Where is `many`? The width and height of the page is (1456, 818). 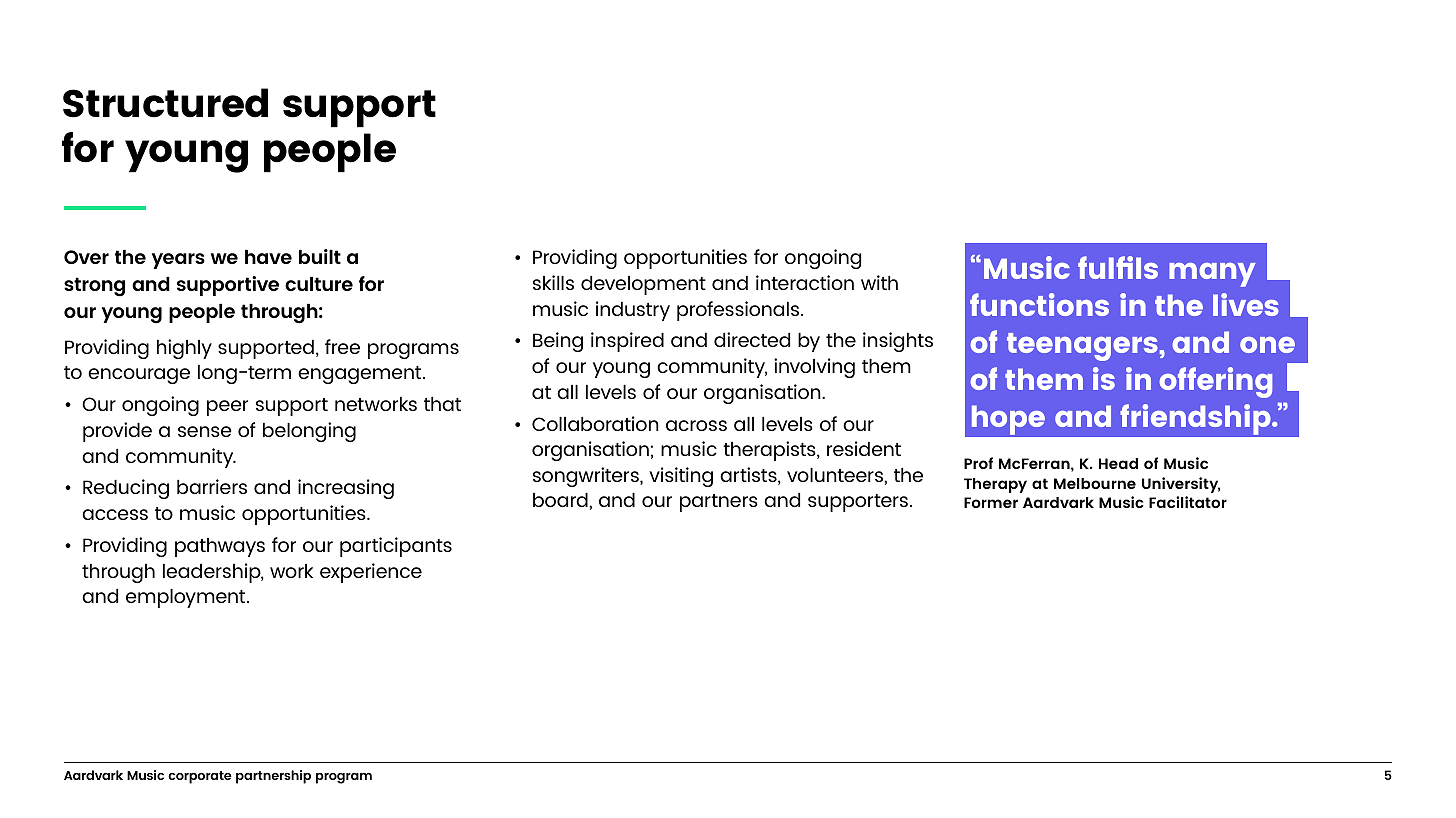 many is located at coordinates (1212, 275).
